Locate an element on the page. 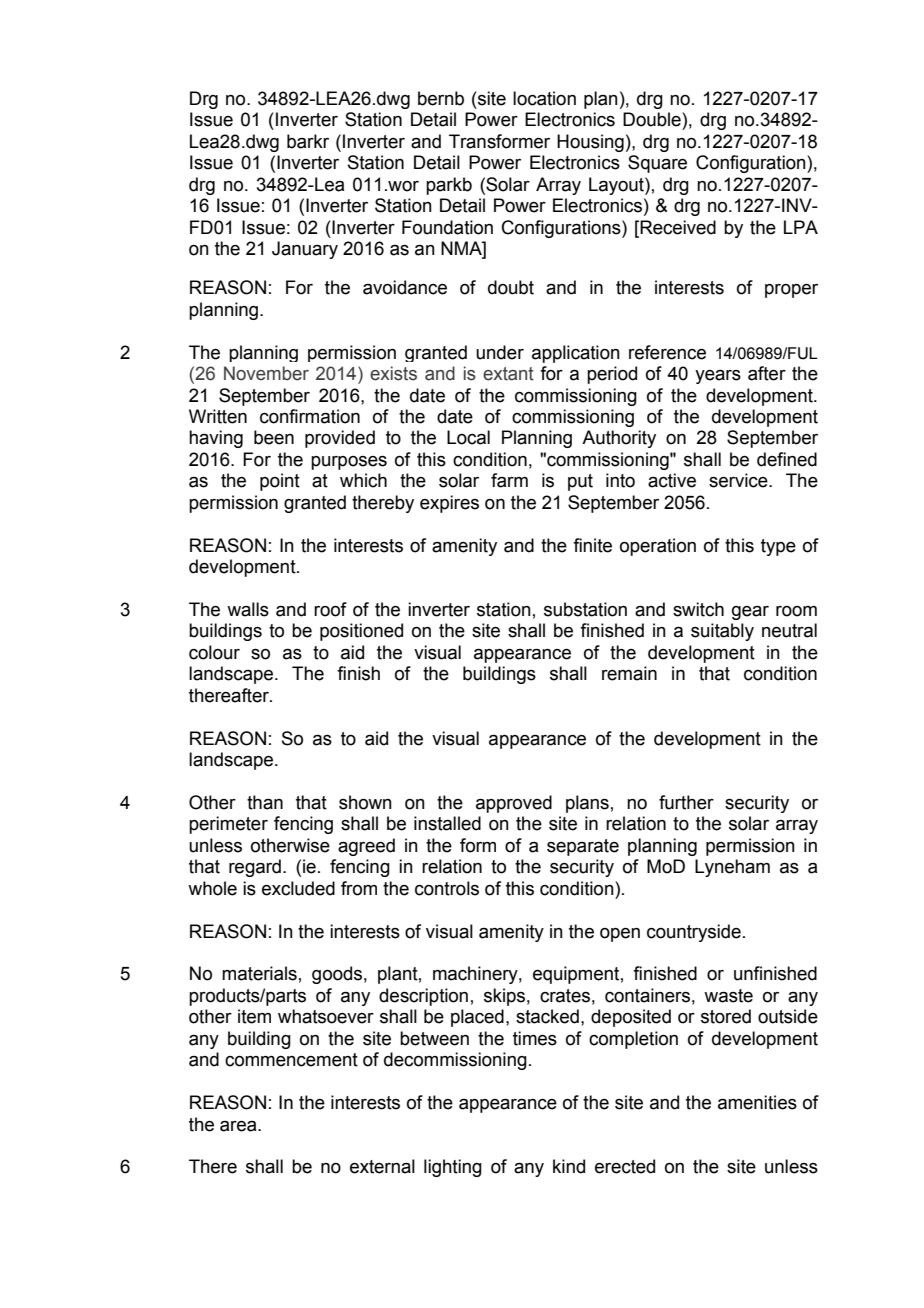 The image size is (924, 1308). January is located at coordinates (305, 250).
